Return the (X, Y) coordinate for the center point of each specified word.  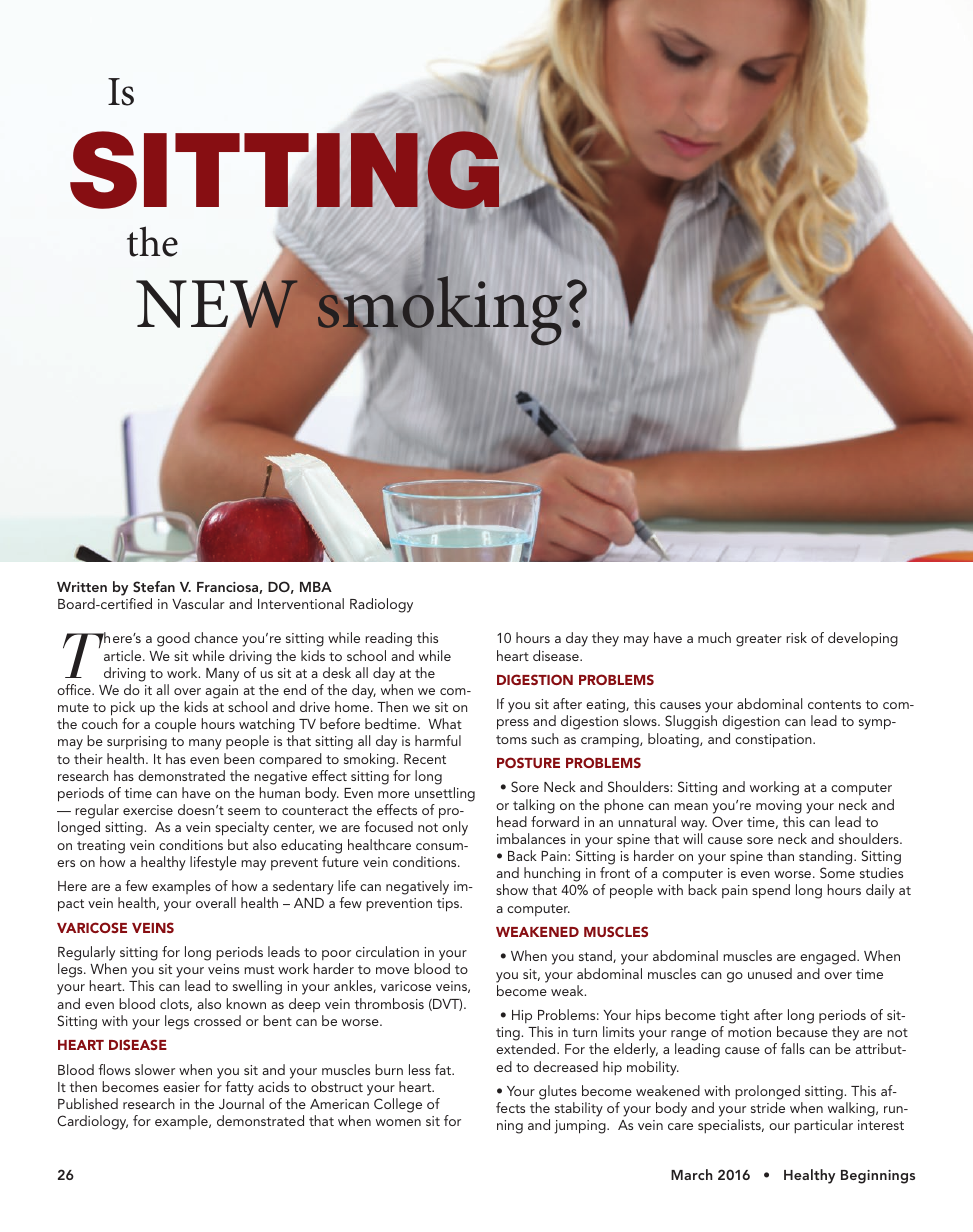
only (455, 828)
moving (779, 807)
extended (527, 1048)
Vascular (198, 603)
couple (175, 725)
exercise (148, 810)
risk (796, 637)
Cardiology (92, 1122)
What (445, 723)
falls (793, 1048)
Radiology (381, 605)
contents (834, 704)
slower (155, 1069)
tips (449, 905)
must (259, 969)
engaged (829, 957)
